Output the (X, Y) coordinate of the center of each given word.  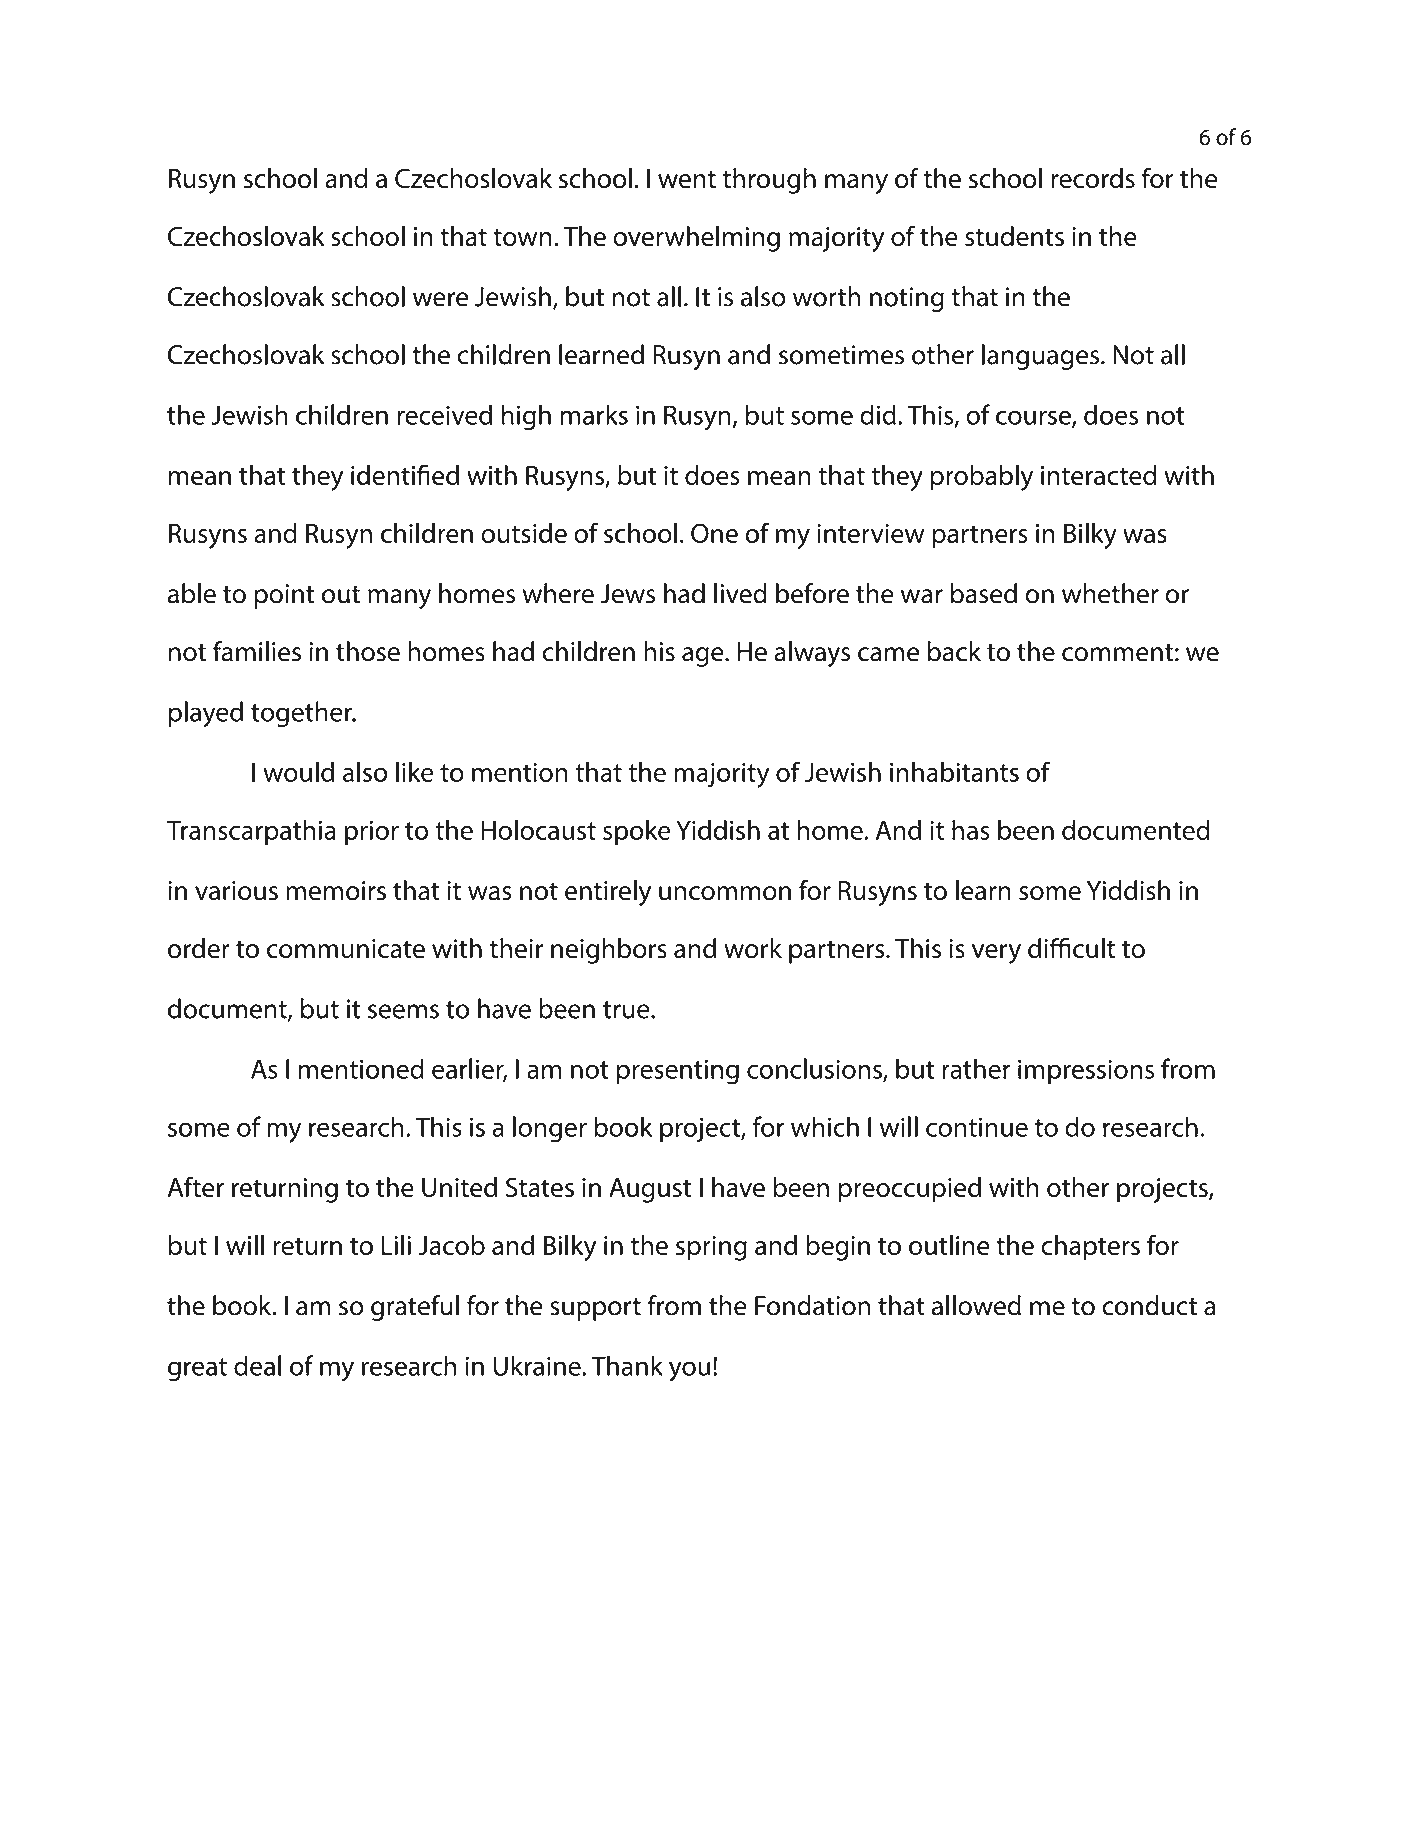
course (1034, 418)
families (257, 651)
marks (594, 414)
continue (977, 1127)
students (1014, 236)
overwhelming (696, 239)
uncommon (725, 893)
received (444, 414)
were (441, 299)
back (954, 651)
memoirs (336, 891)
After (195, 1186)
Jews (627, 594)
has (971, 830)
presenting (678, 1072)
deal (257, 1365)
